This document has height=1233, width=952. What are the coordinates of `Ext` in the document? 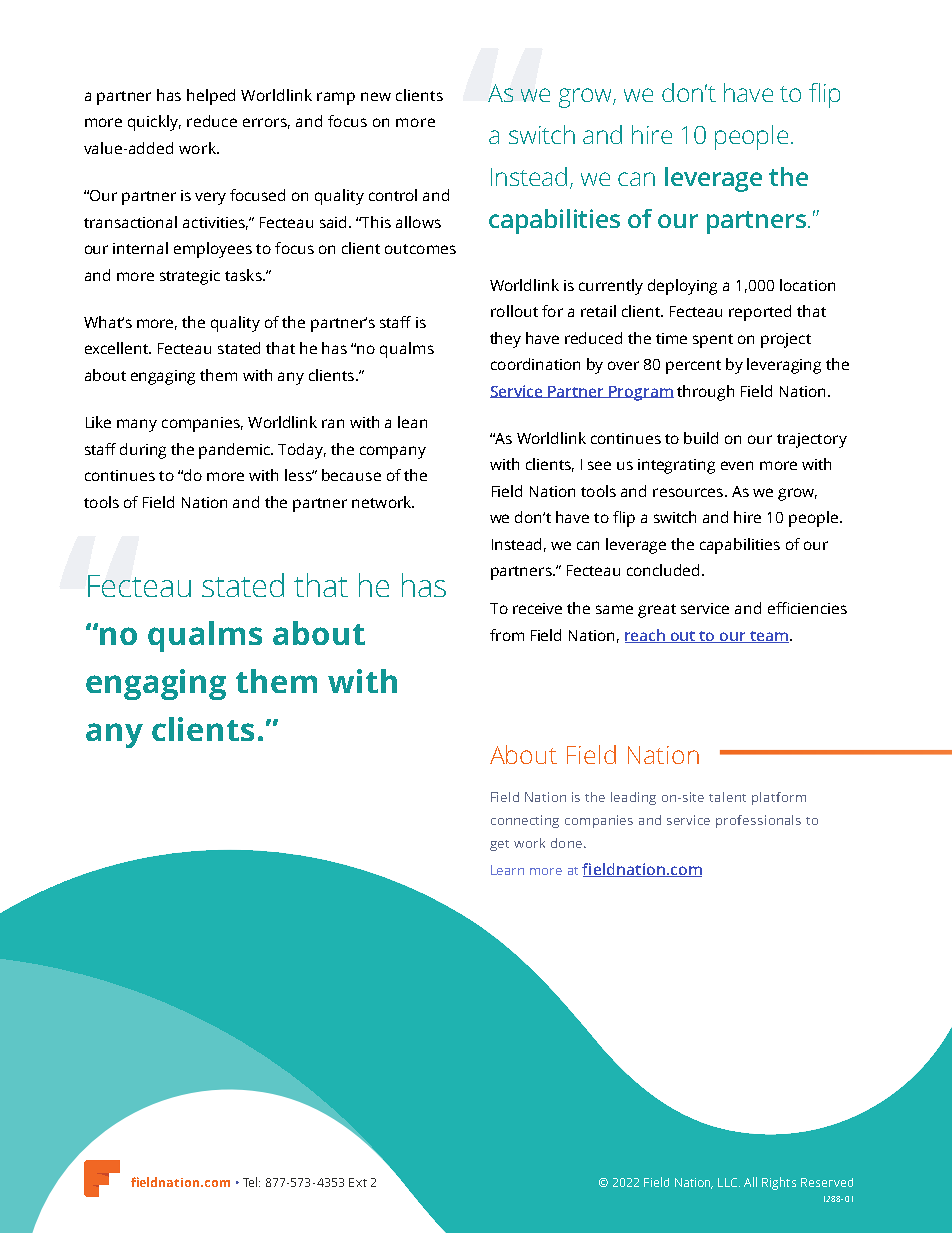 It's located at (358, 1182).
